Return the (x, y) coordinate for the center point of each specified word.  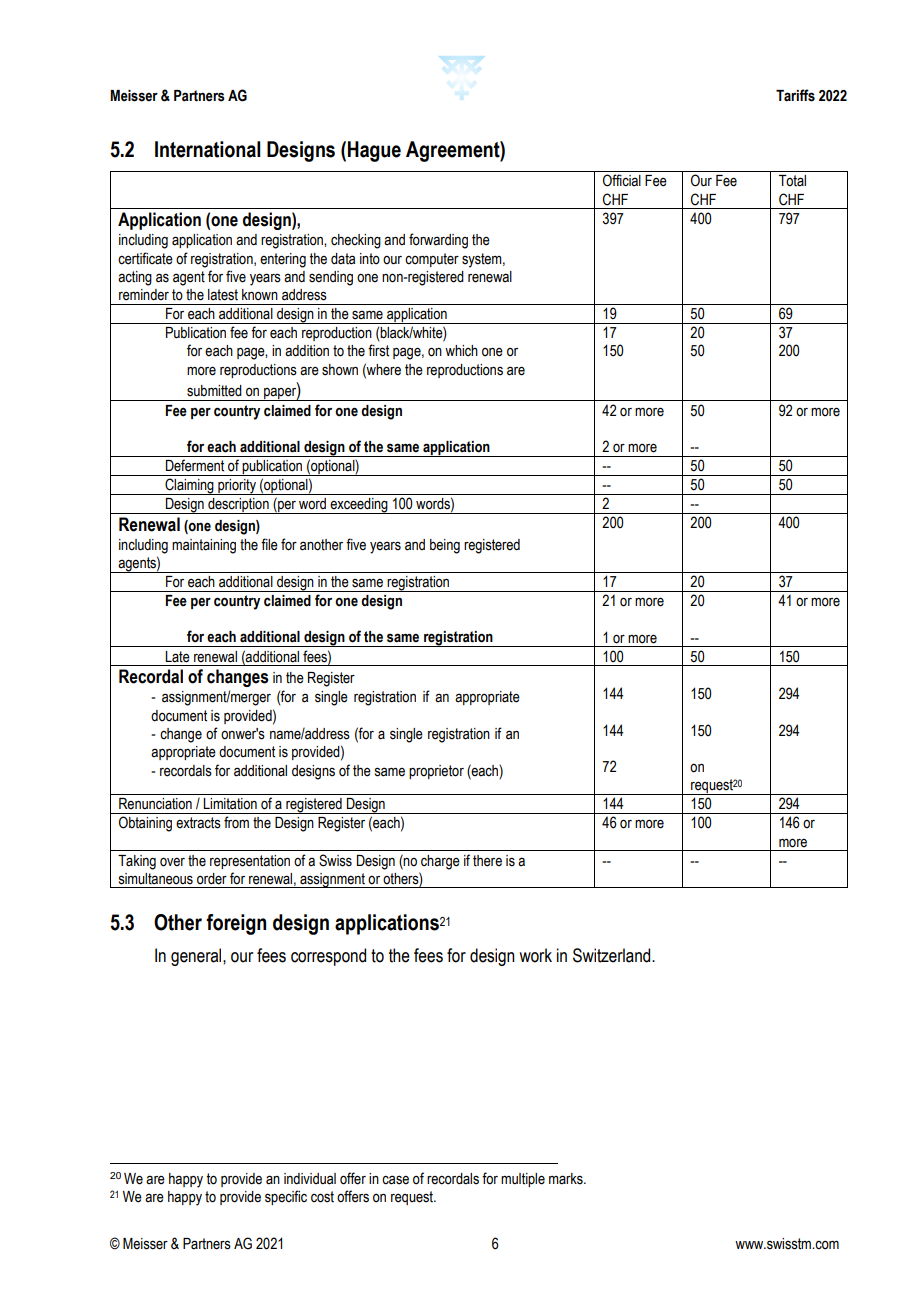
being (445, 546)
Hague (374, 151)
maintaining (204, 546)
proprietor (436, 772)
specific (286, 1197)
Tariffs (795, 95)
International (208, 149)
